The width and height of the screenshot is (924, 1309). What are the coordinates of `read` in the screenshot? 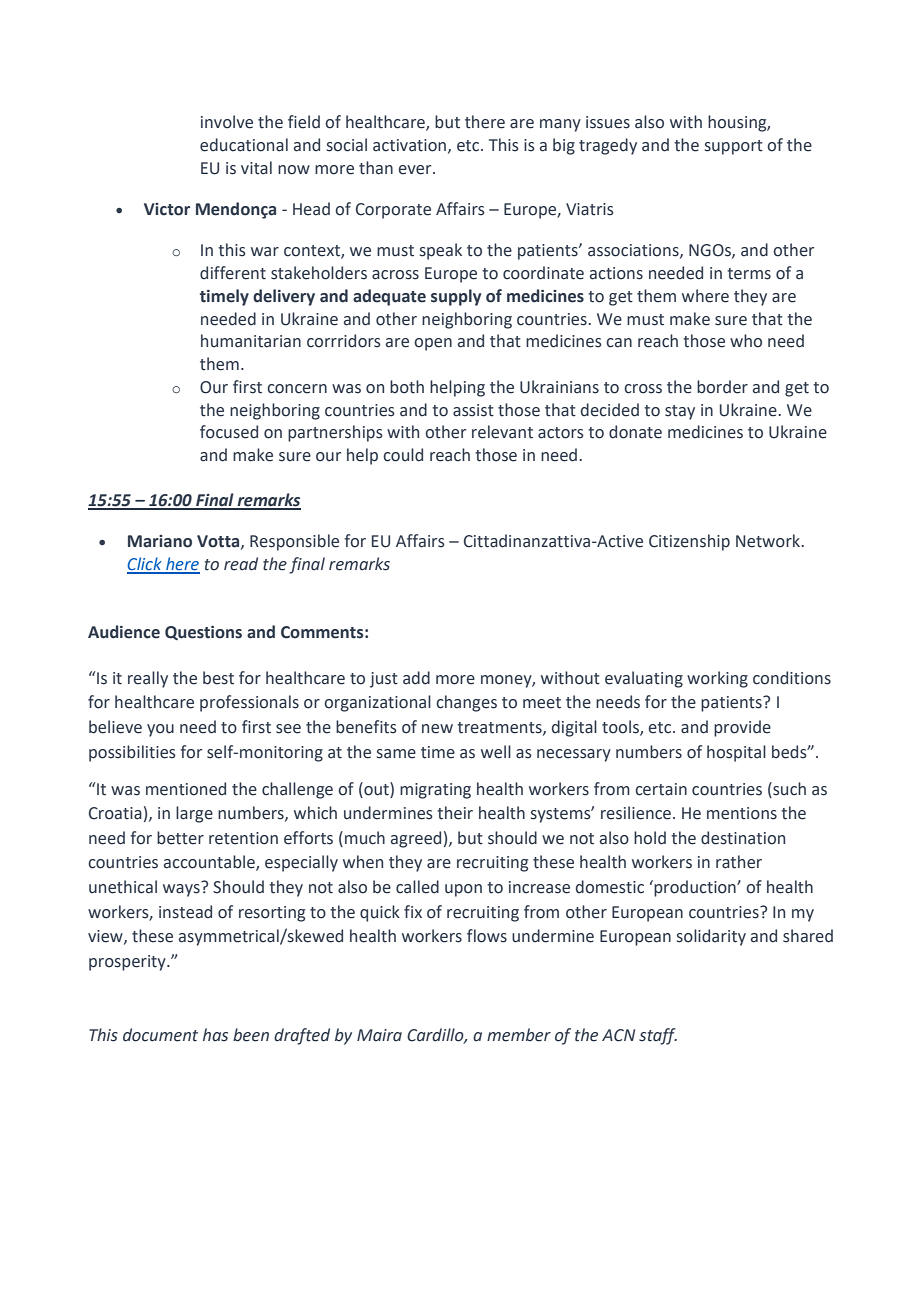 It's located at (241, 564).
